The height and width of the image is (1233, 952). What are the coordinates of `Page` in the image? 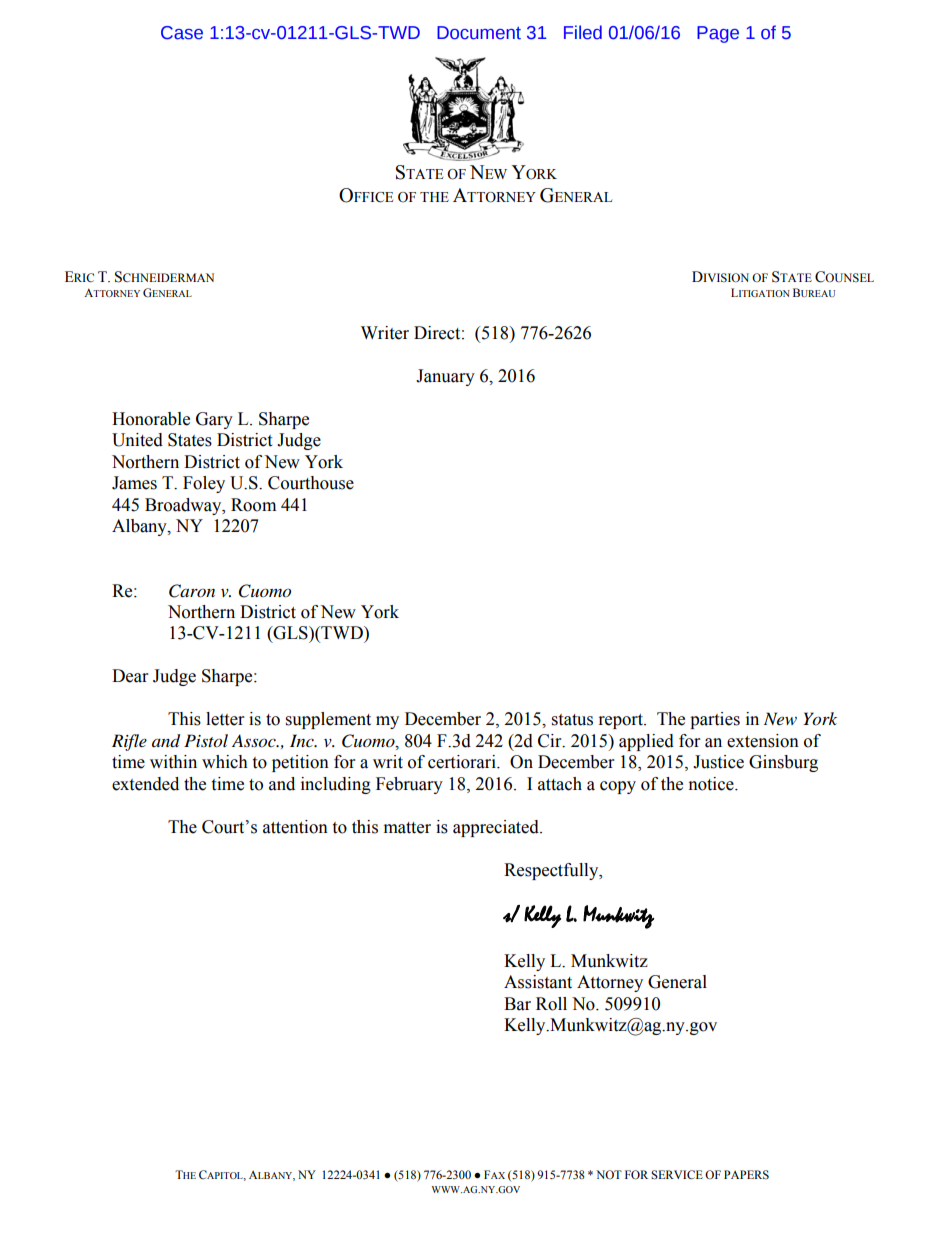 It's located at (718, 34).
